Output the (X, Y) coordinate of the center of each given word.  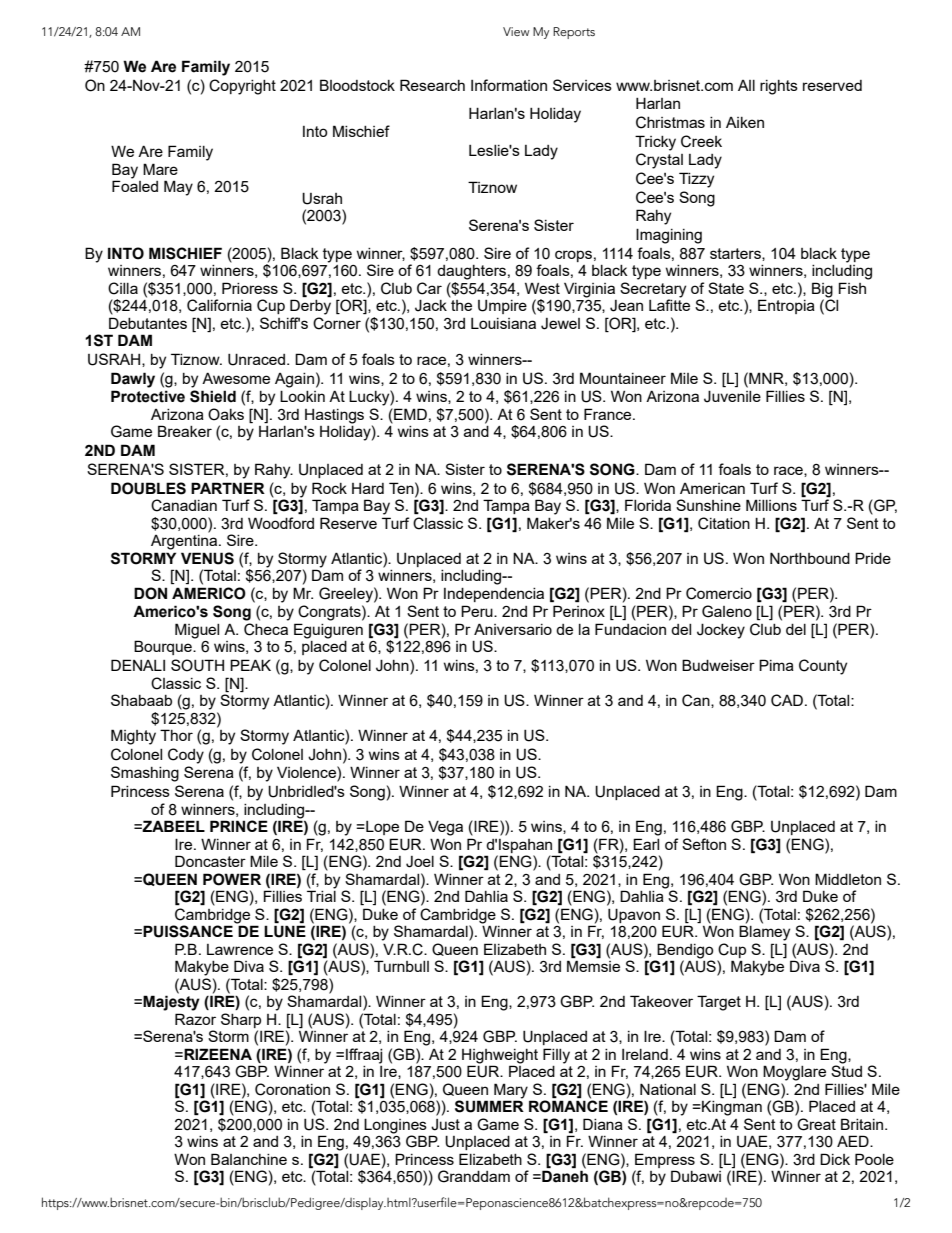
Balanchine (249, 1159)
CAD (787, 700)
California (219, 305)
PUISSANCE (188, 931)
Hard (368, 488)
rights (779, 87)
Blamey (764, 932)
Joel (420, 862)
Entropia (786, 306)
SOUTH (197, 665)
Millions (771, 505)
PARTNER (228, 488)
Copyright (242, 87)
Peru (478, 611)
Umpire (502, 307)
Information (509, 85)
